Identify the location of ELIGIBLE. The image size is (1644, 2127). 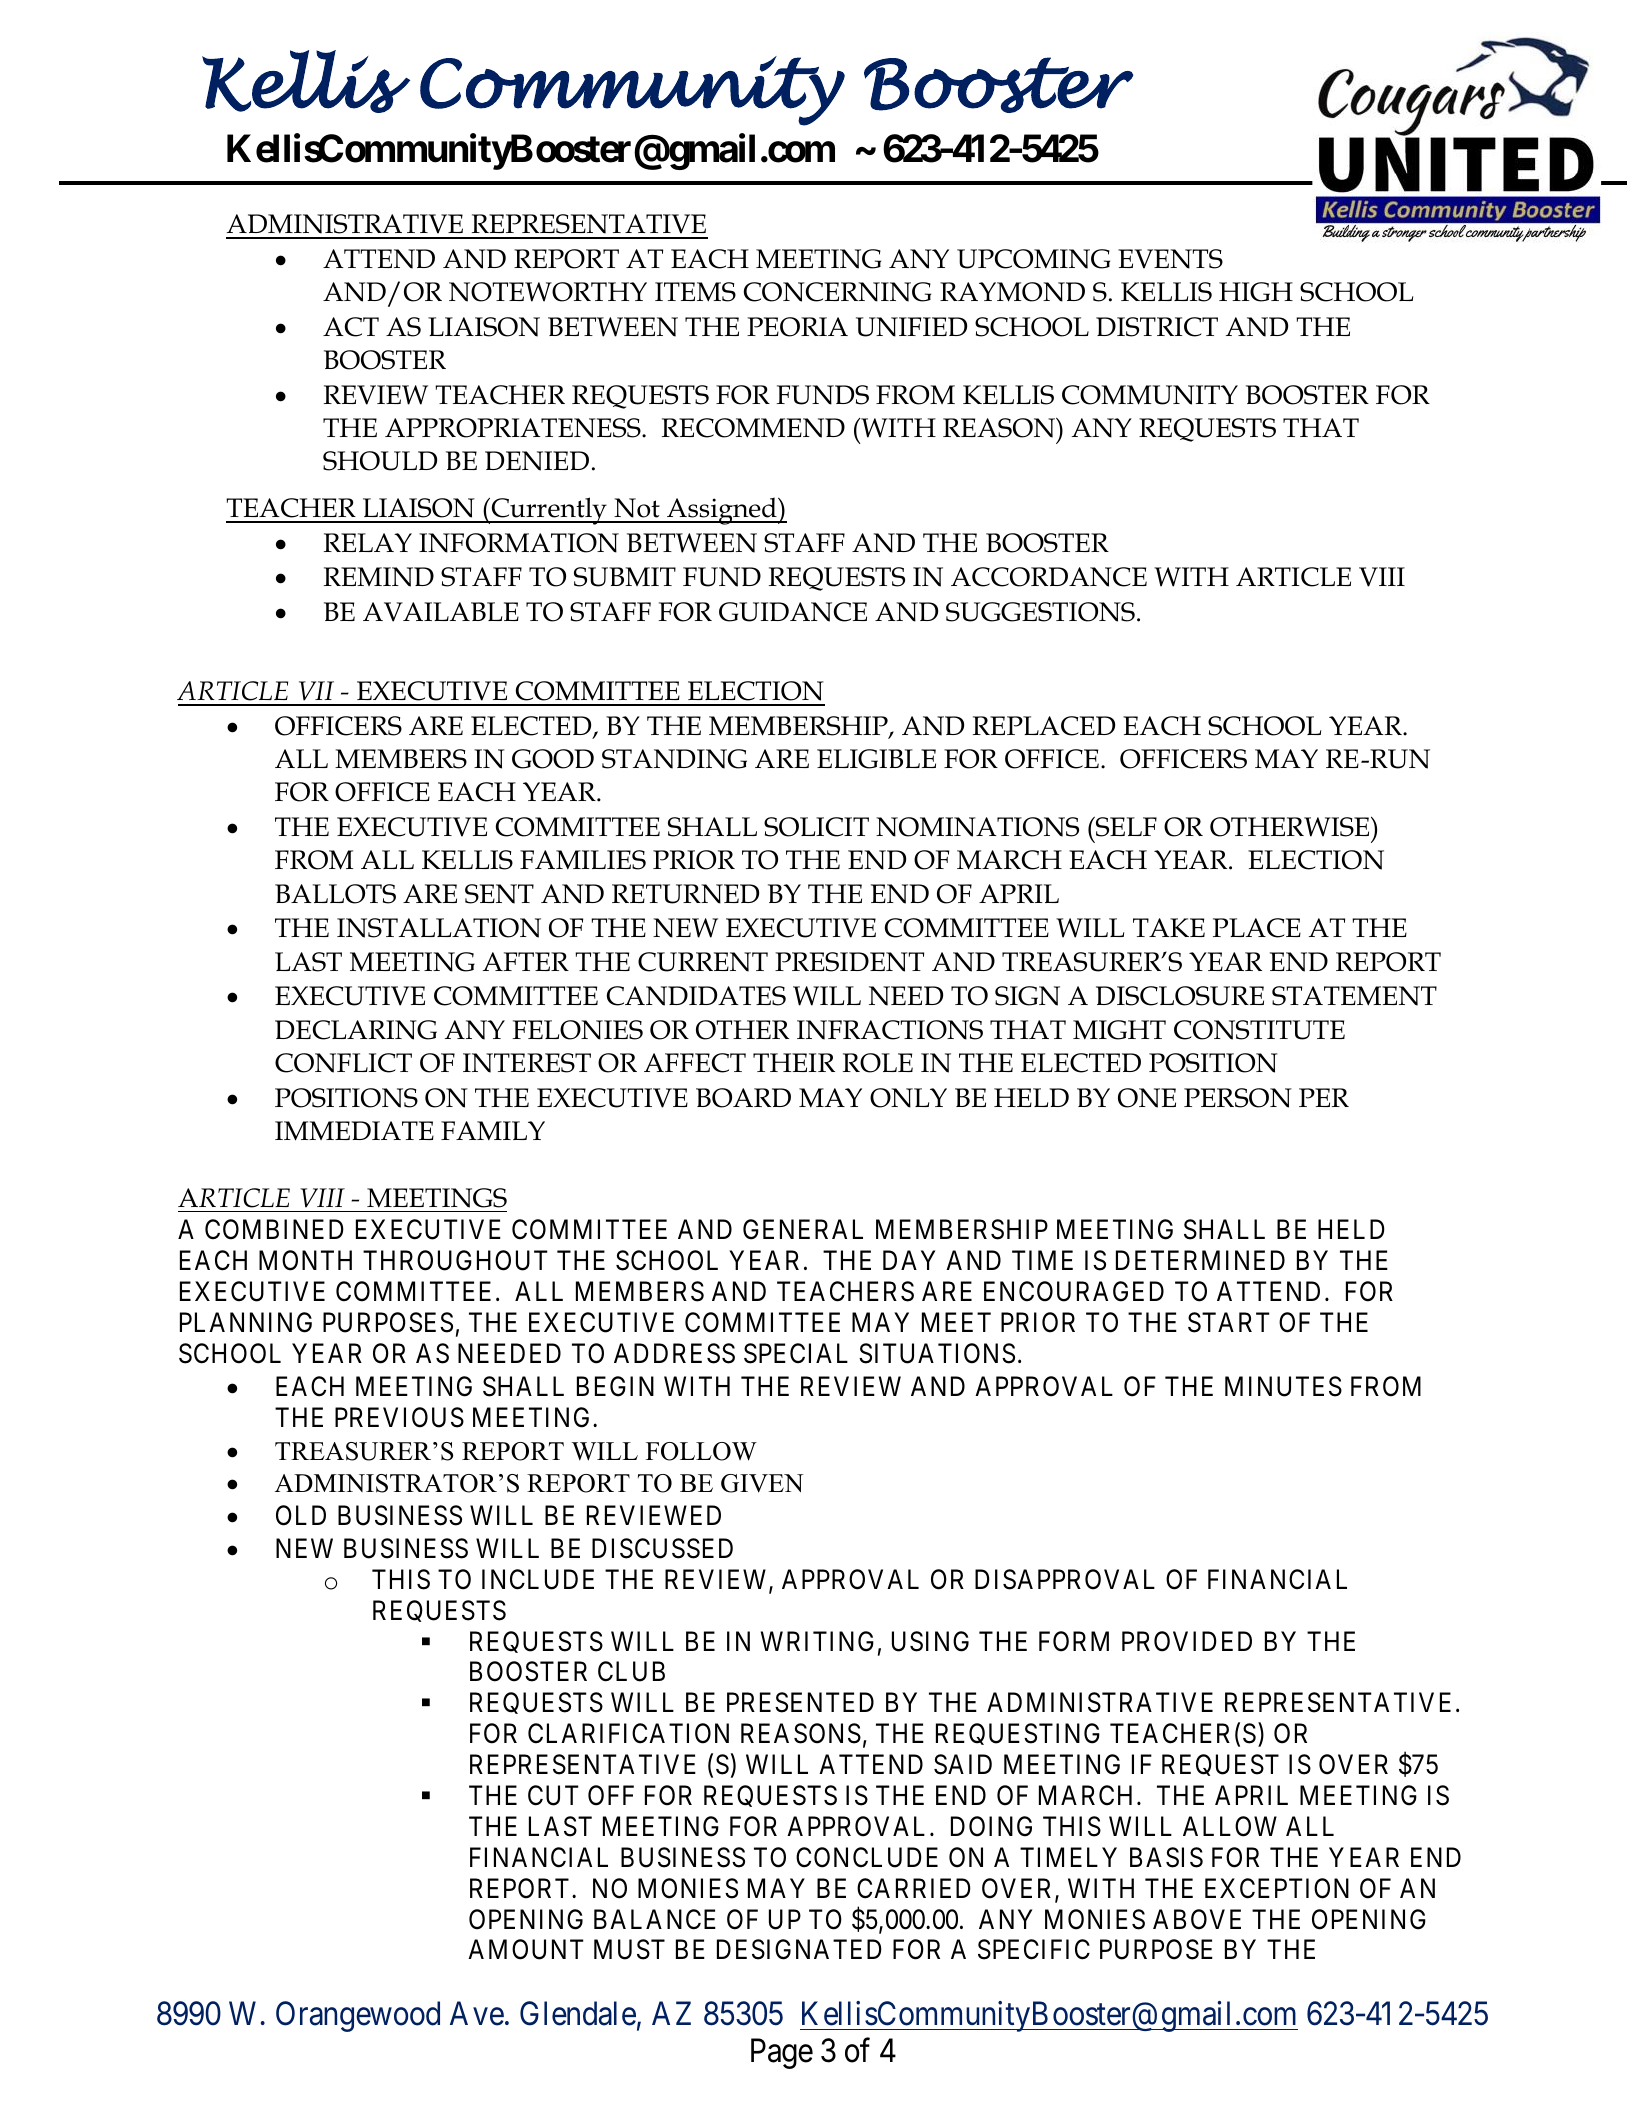
(876, 759).
